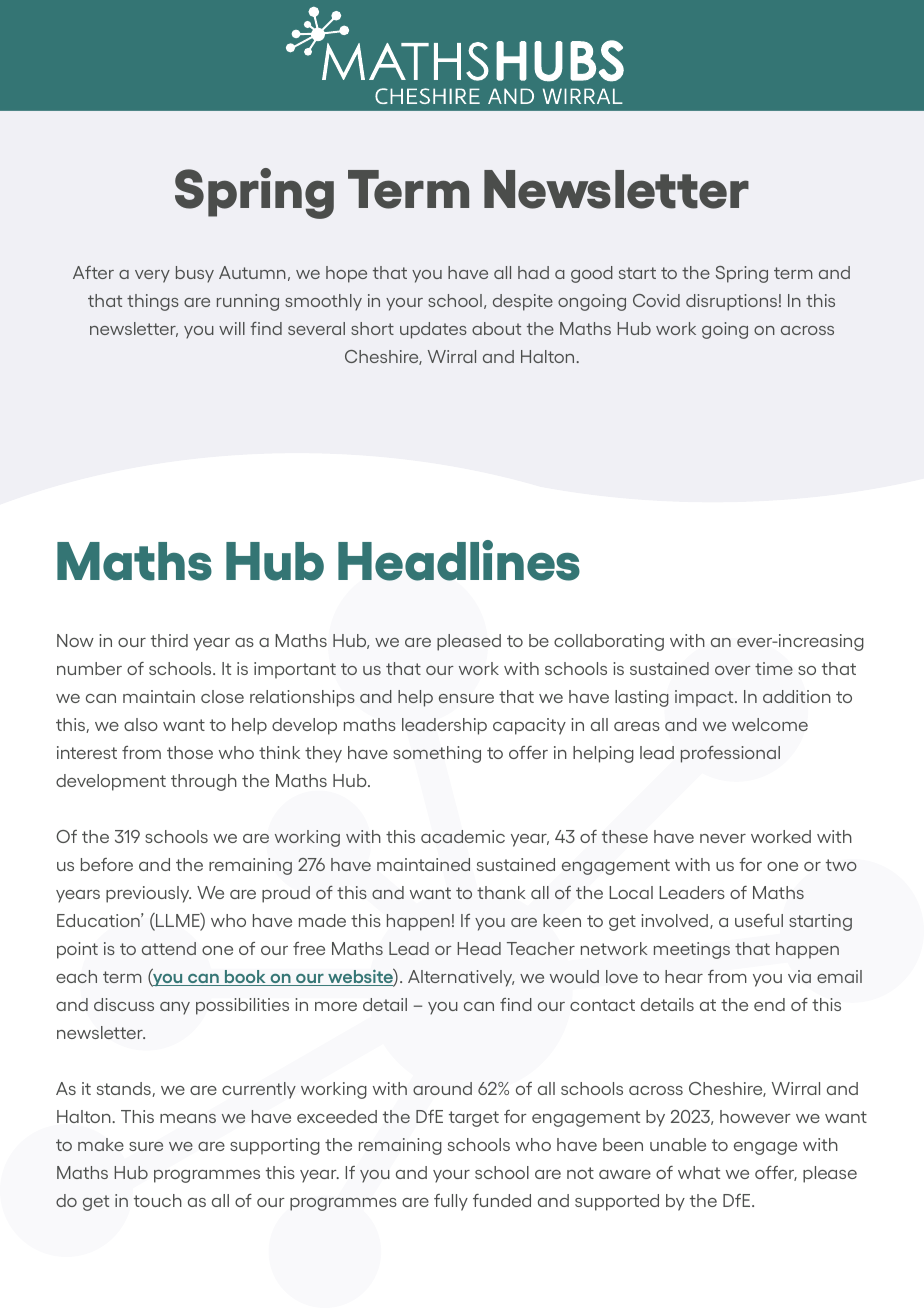 This screenshot has height=1308, width=924. I want to click on discuss, so click(124, 1004).
